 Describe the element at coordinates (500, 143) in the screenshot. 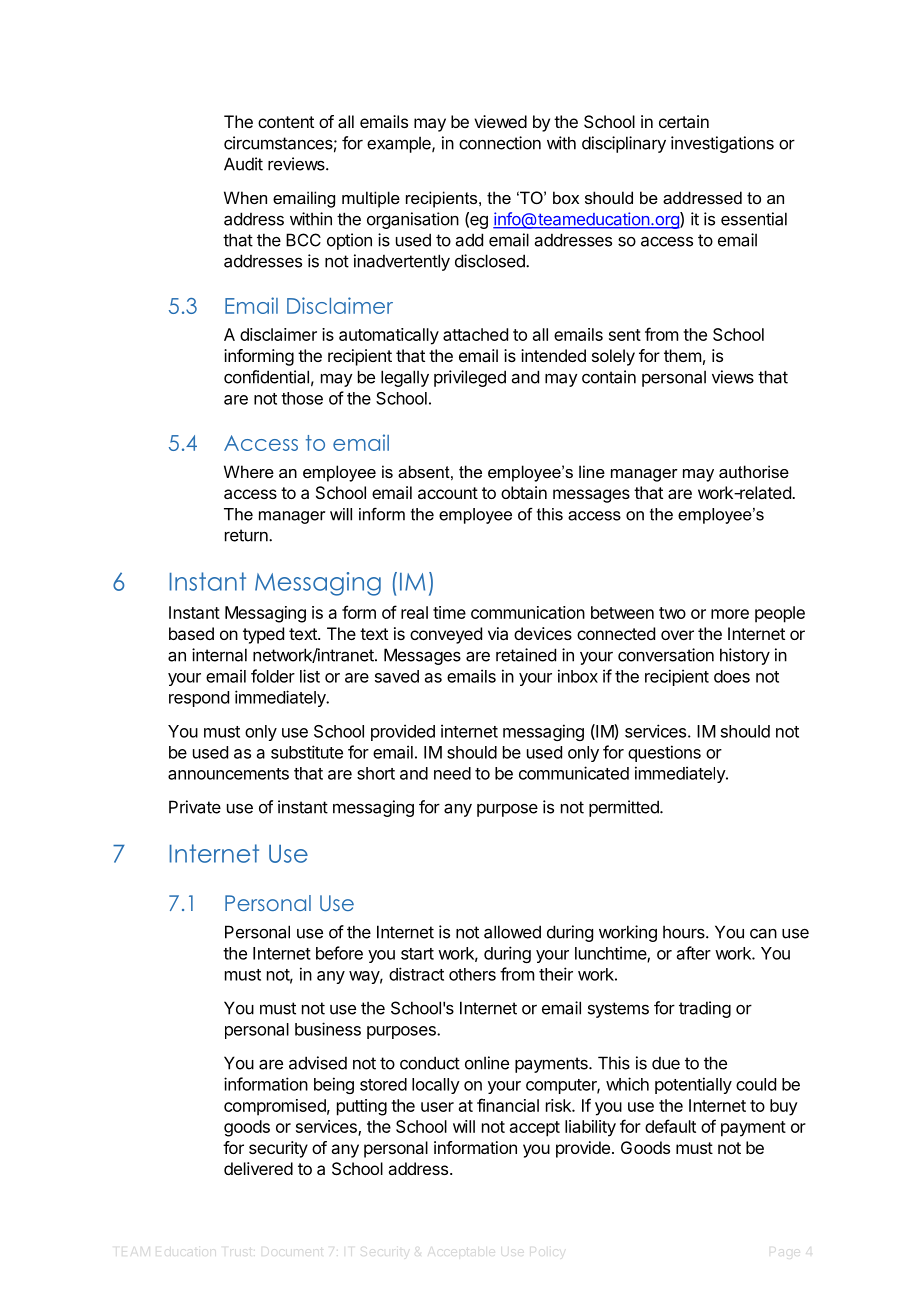

I see `connection` at that location.
